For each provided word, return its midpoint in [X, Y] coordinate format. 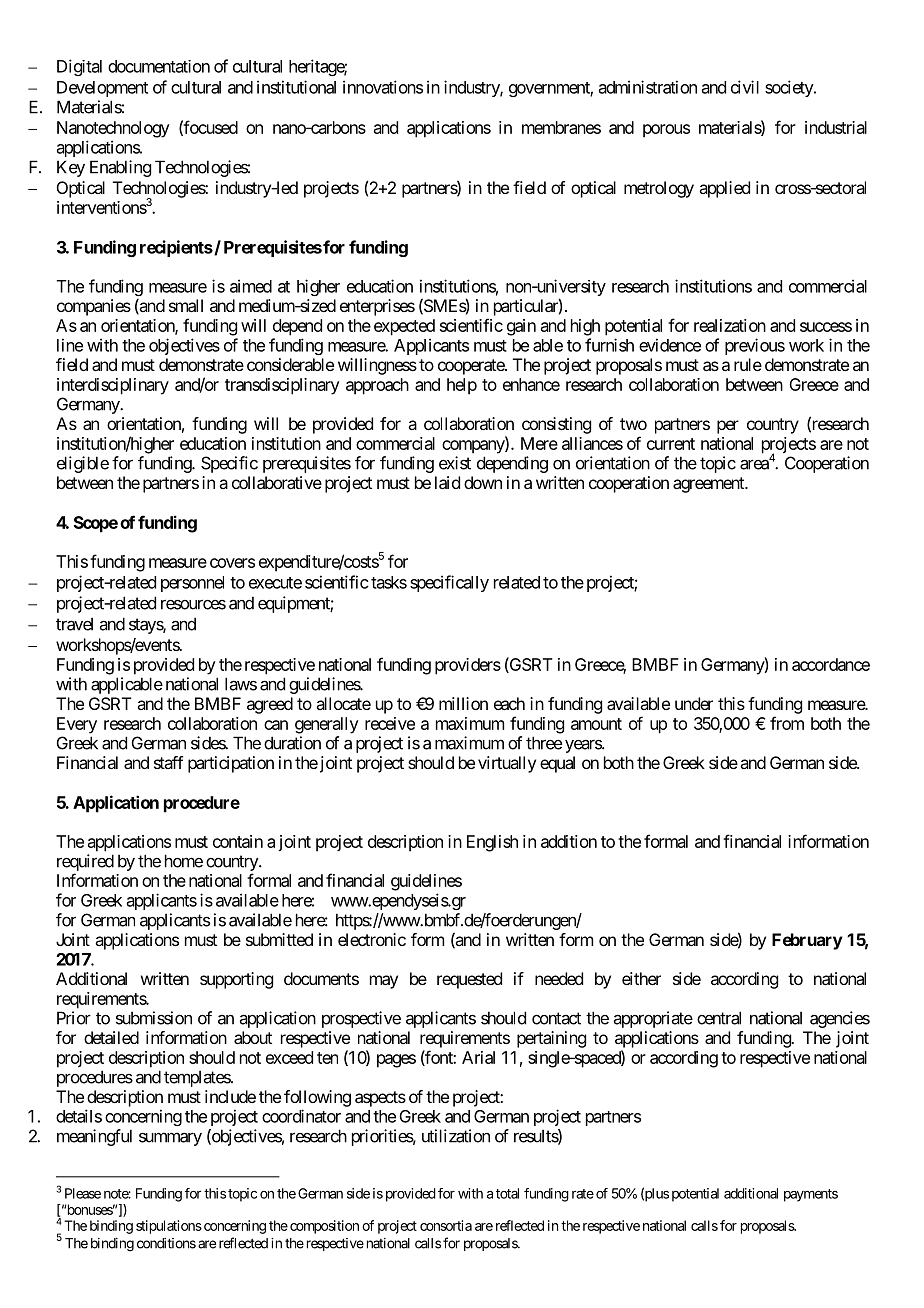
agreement [709, 485]
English [492, 843]
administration [648, 87]
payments [811, 1195]
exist [455, 463]
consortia [446, 1225]
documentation [159, 66]
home [184, 861]
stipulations [169, 1227]
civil [745, 87]
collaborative [277, 482]
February [807, 941]
